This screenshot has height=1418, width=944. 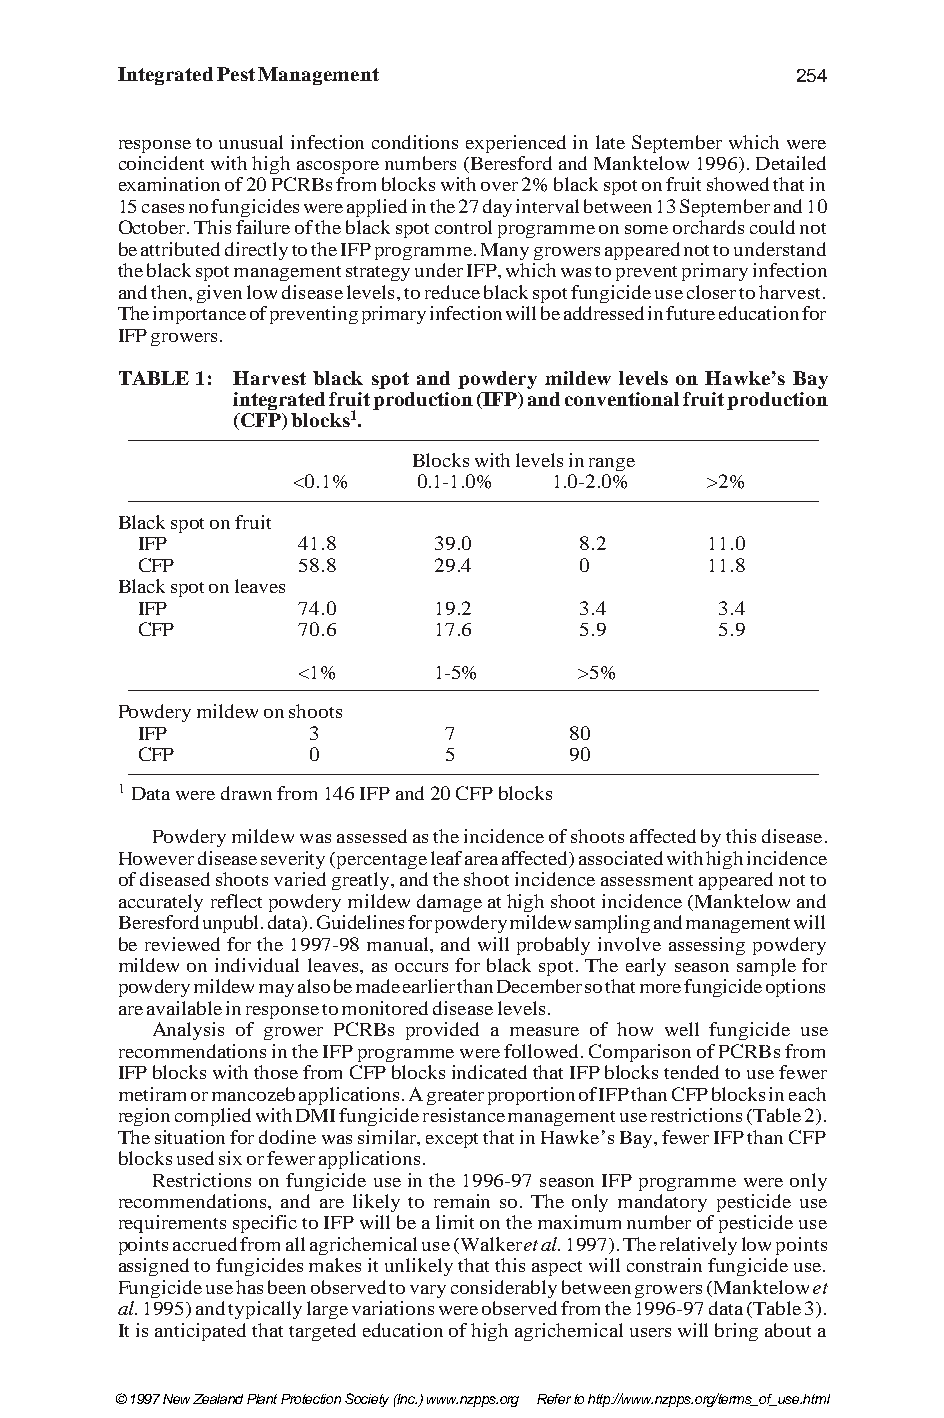 What do you see at coordinates (429, 986) in the screenshot?
I see `earlier` at bounding box center [429, 986].
